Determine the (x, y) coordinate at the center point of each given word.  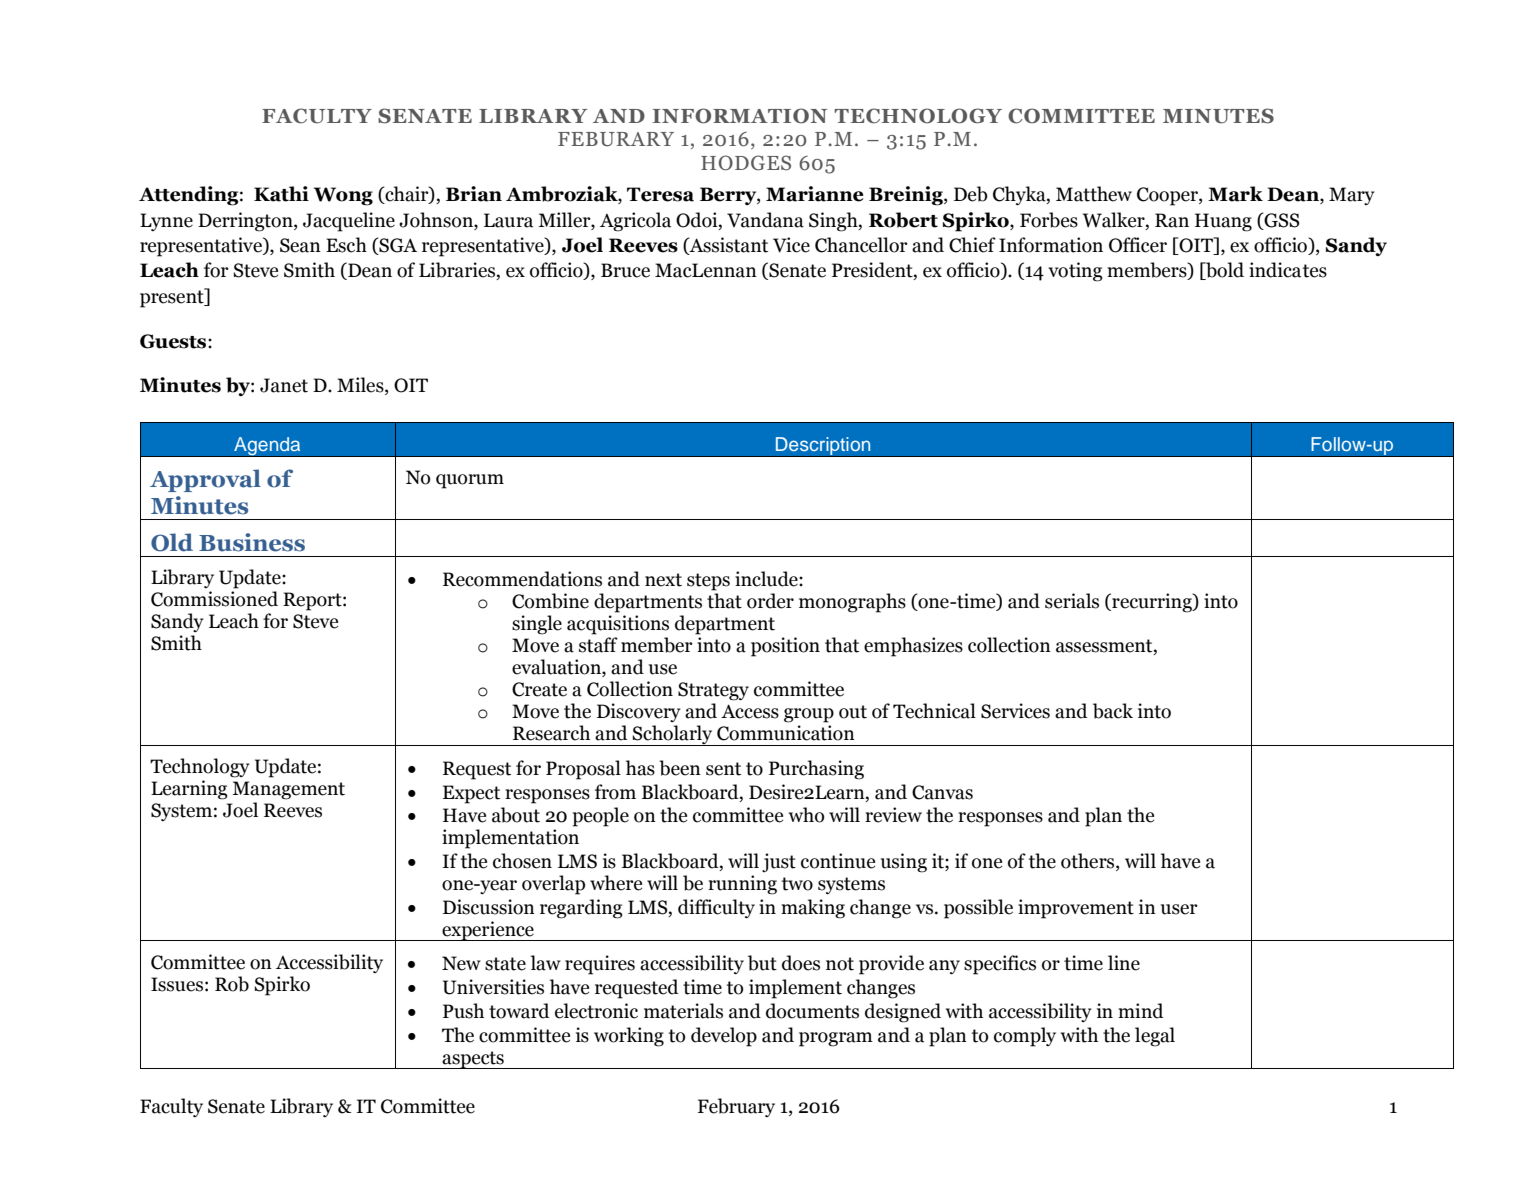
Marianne (814, 194)
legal (1155, 1037)
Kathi (281, 194)
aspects (473, 1060)
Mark (1235, 194)
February (736, 1107)
